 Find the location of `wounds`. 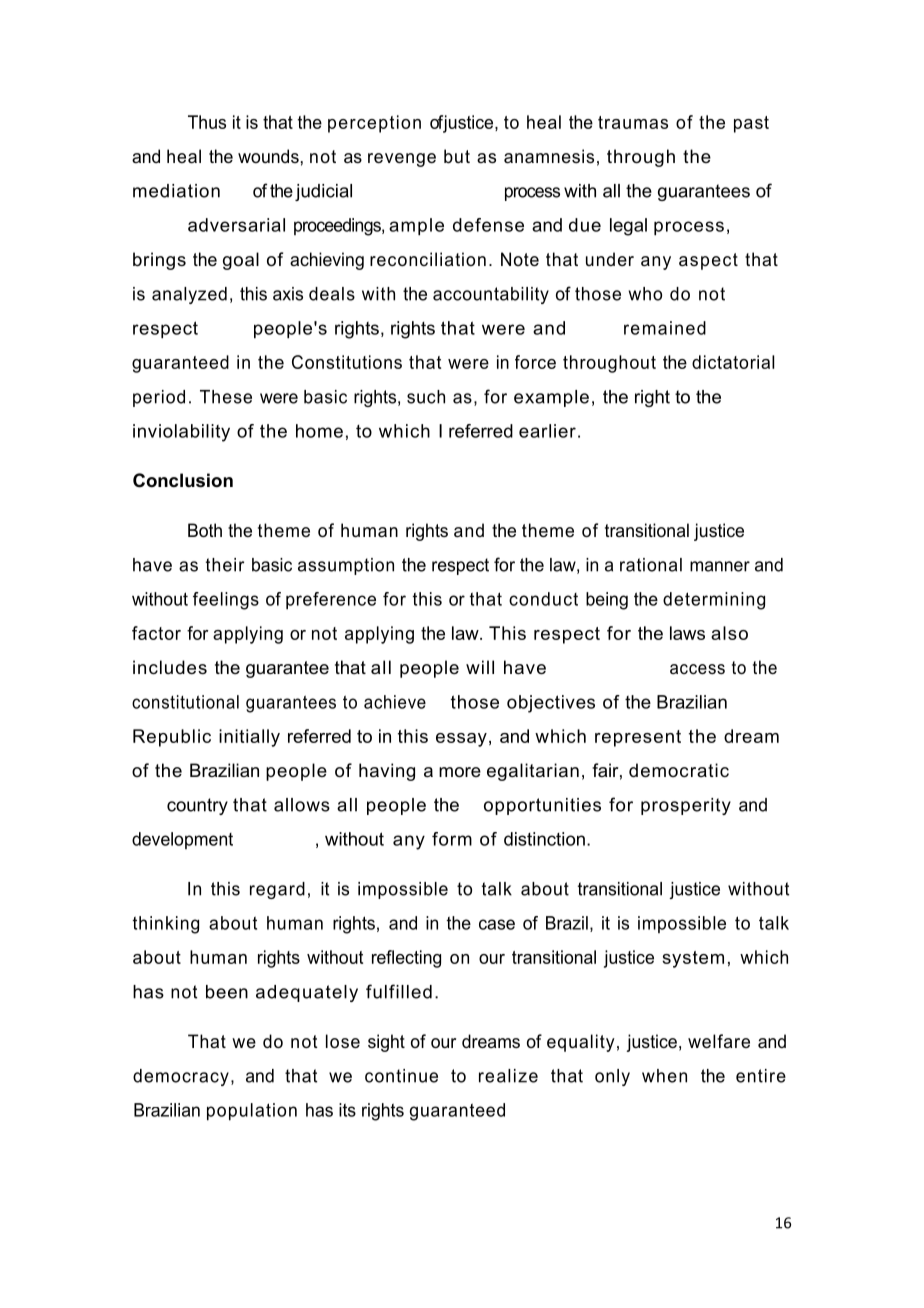

wounds is located at coordinates (268, 156).
